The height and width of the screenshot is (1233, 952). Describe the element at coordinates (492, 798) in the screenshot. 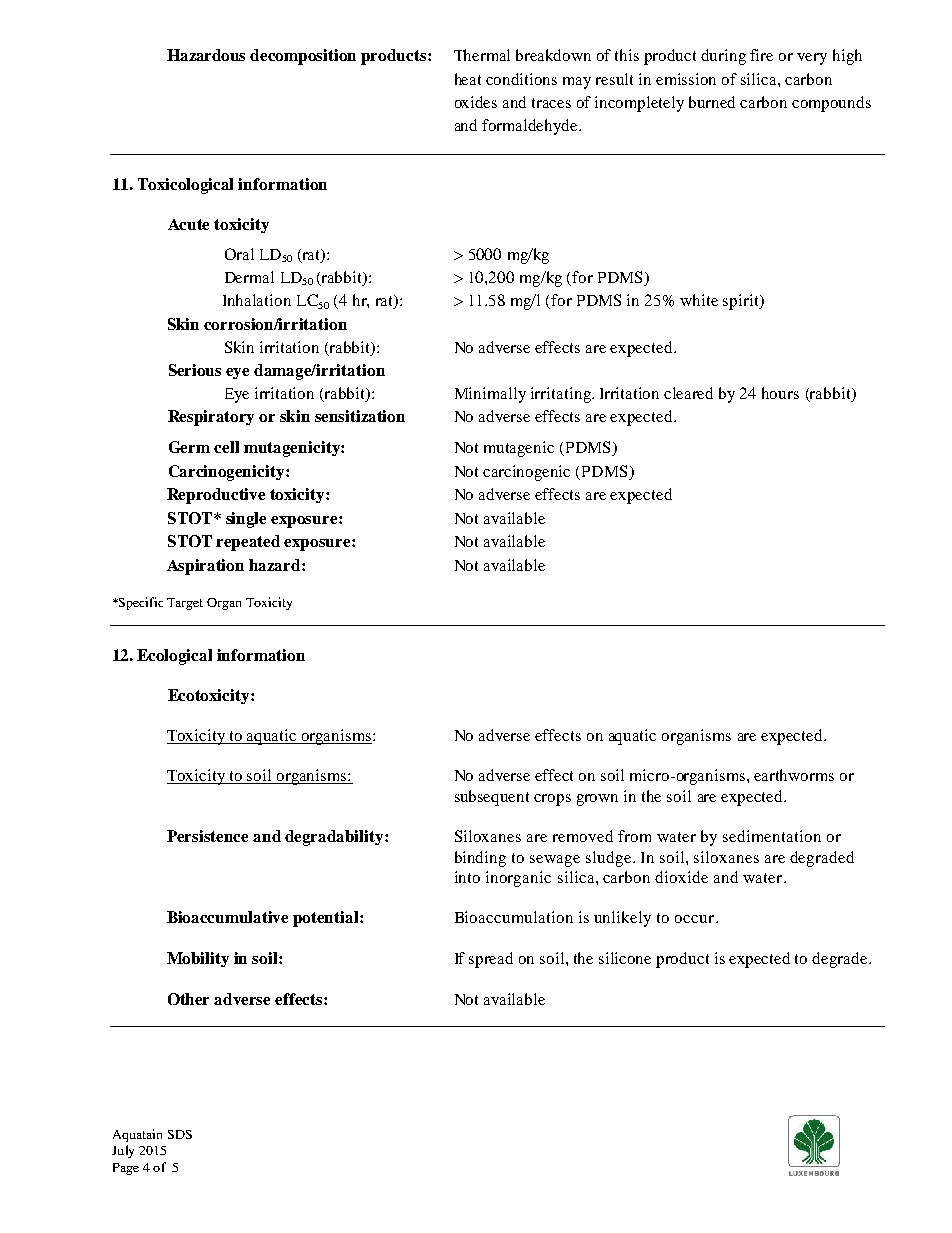

I see `subsequent` at that location.
